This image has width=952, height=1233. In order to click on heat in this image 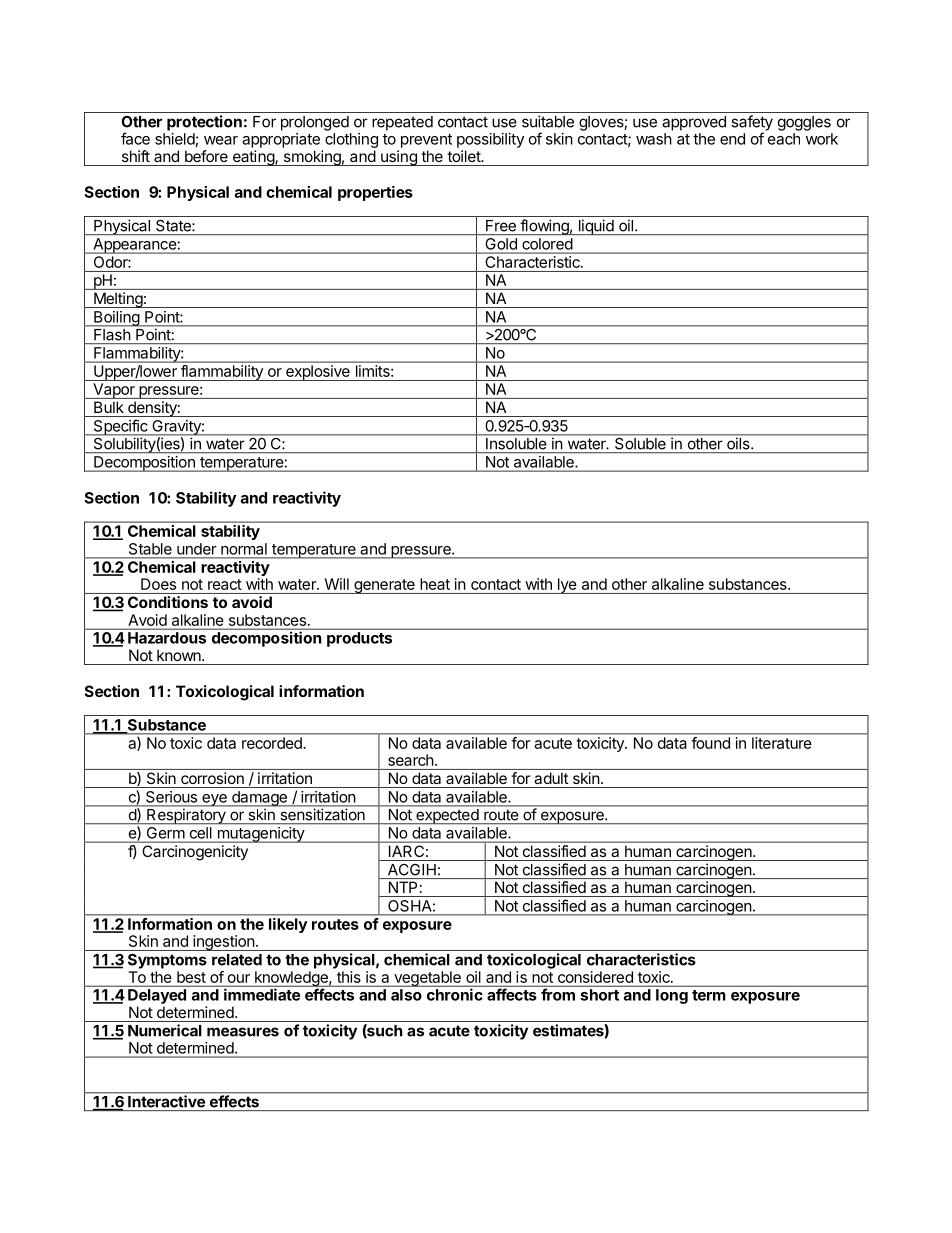, I will do `click(435, 584)`.
